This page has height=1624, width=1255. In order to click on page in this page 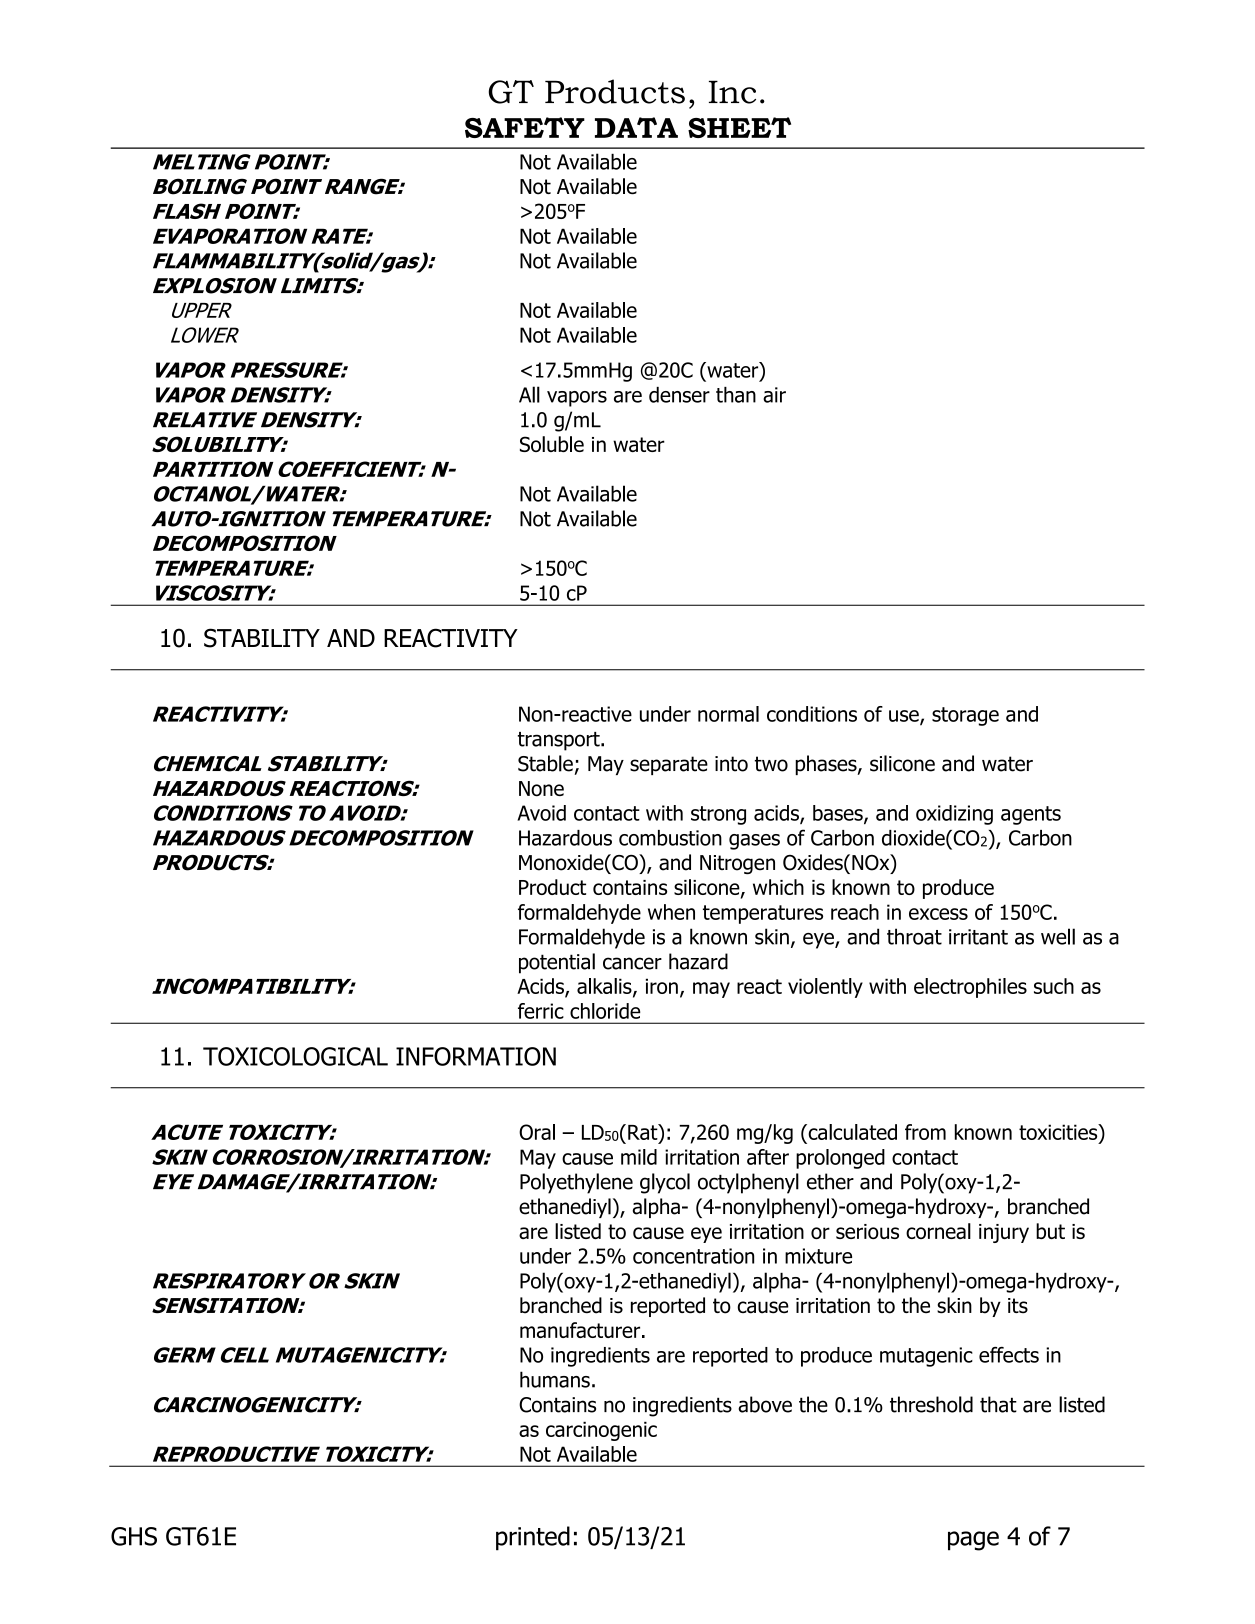, I will do `click(973, 1541)`.
